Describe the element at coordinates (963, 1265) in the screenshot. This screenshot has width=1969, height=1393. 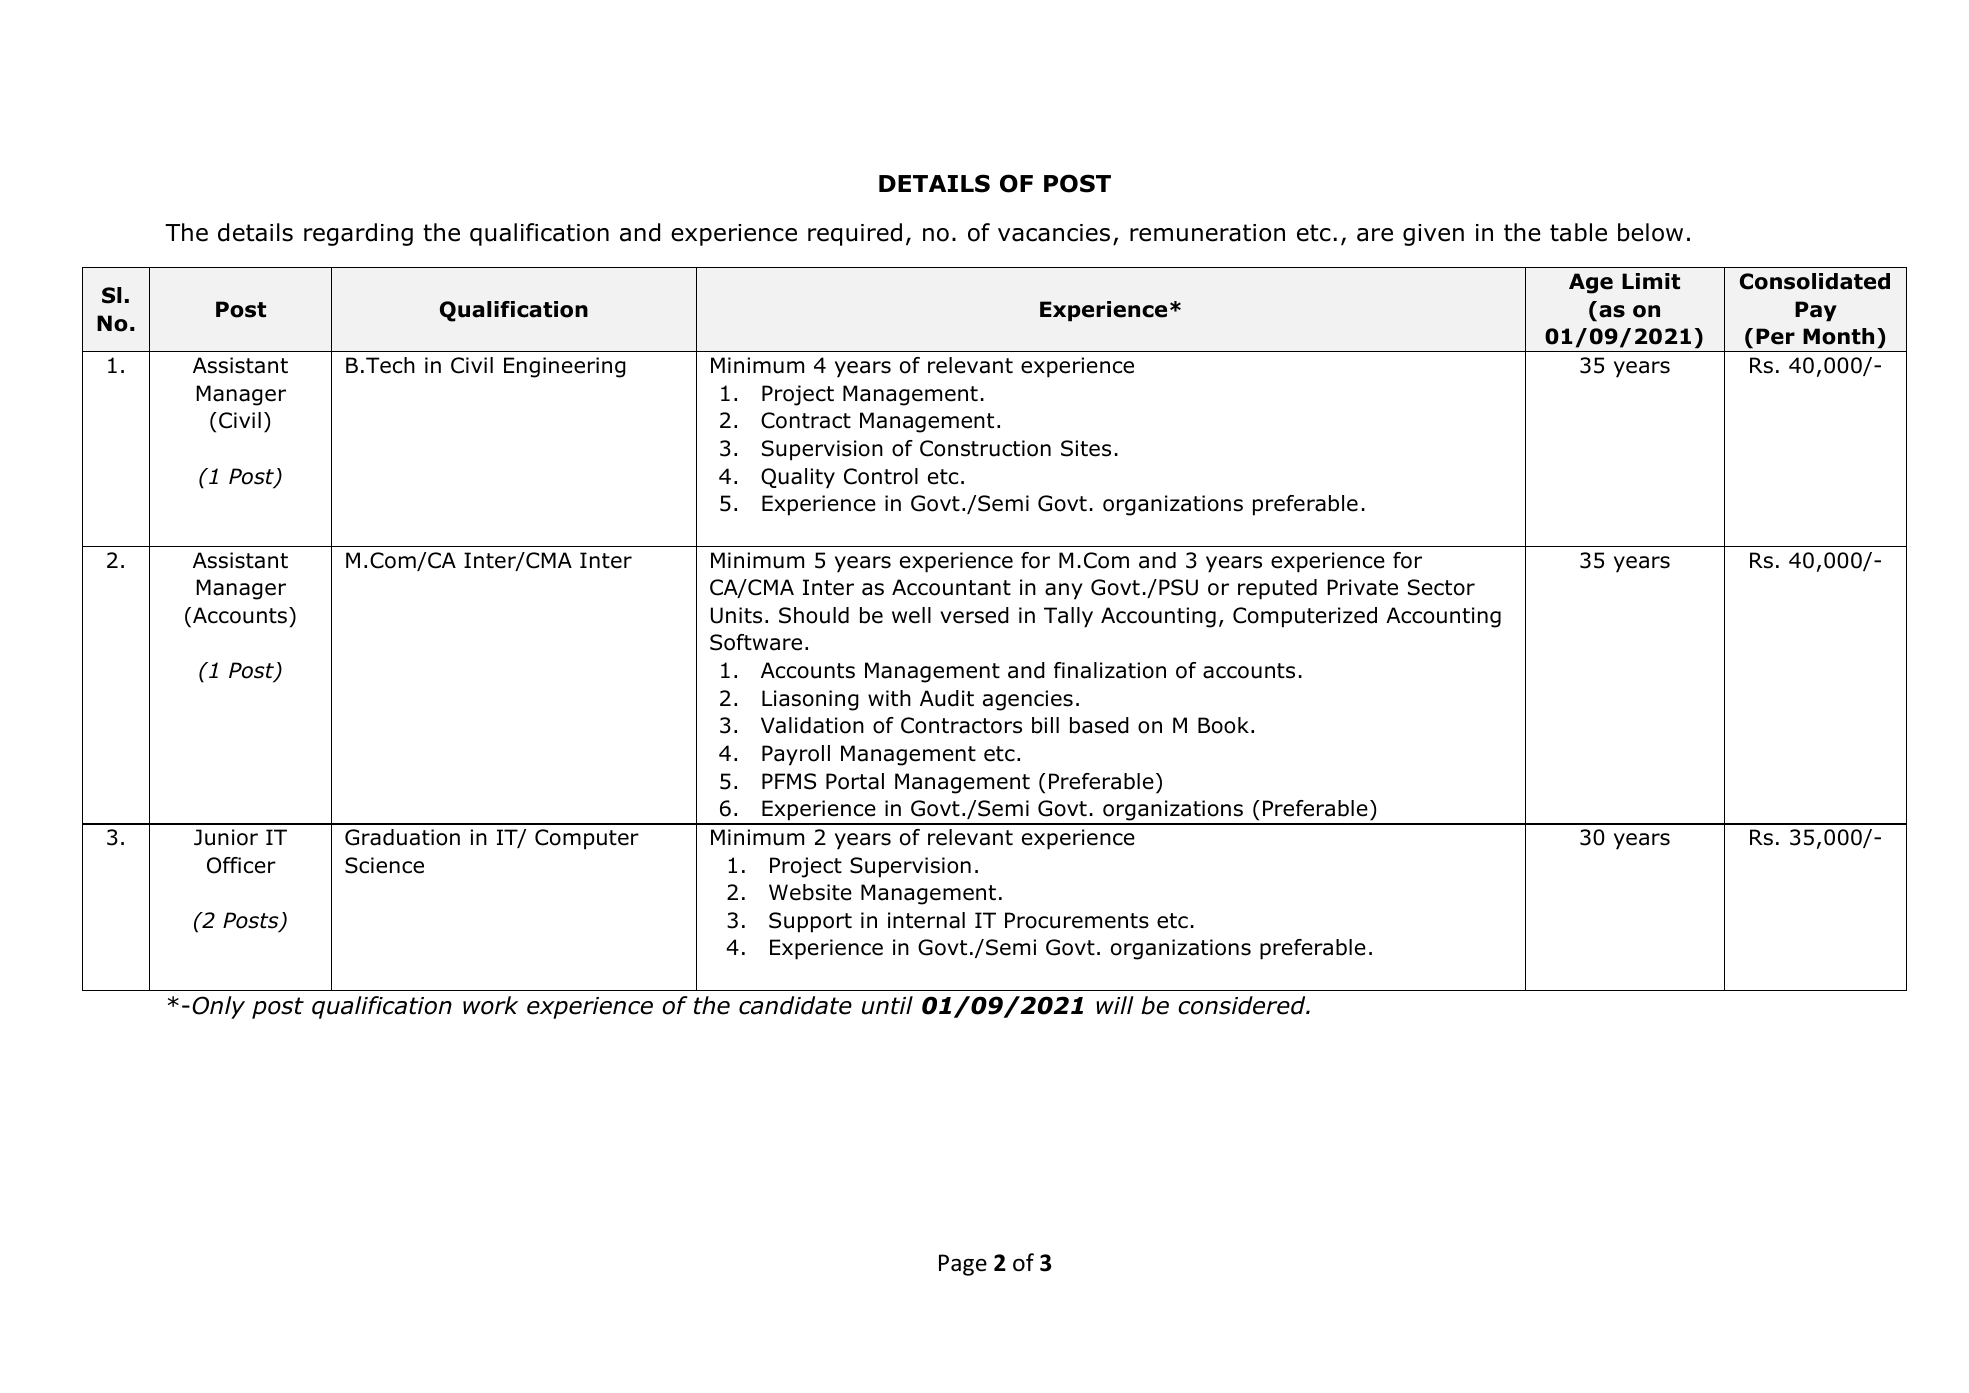
I see `Page` at that location.
